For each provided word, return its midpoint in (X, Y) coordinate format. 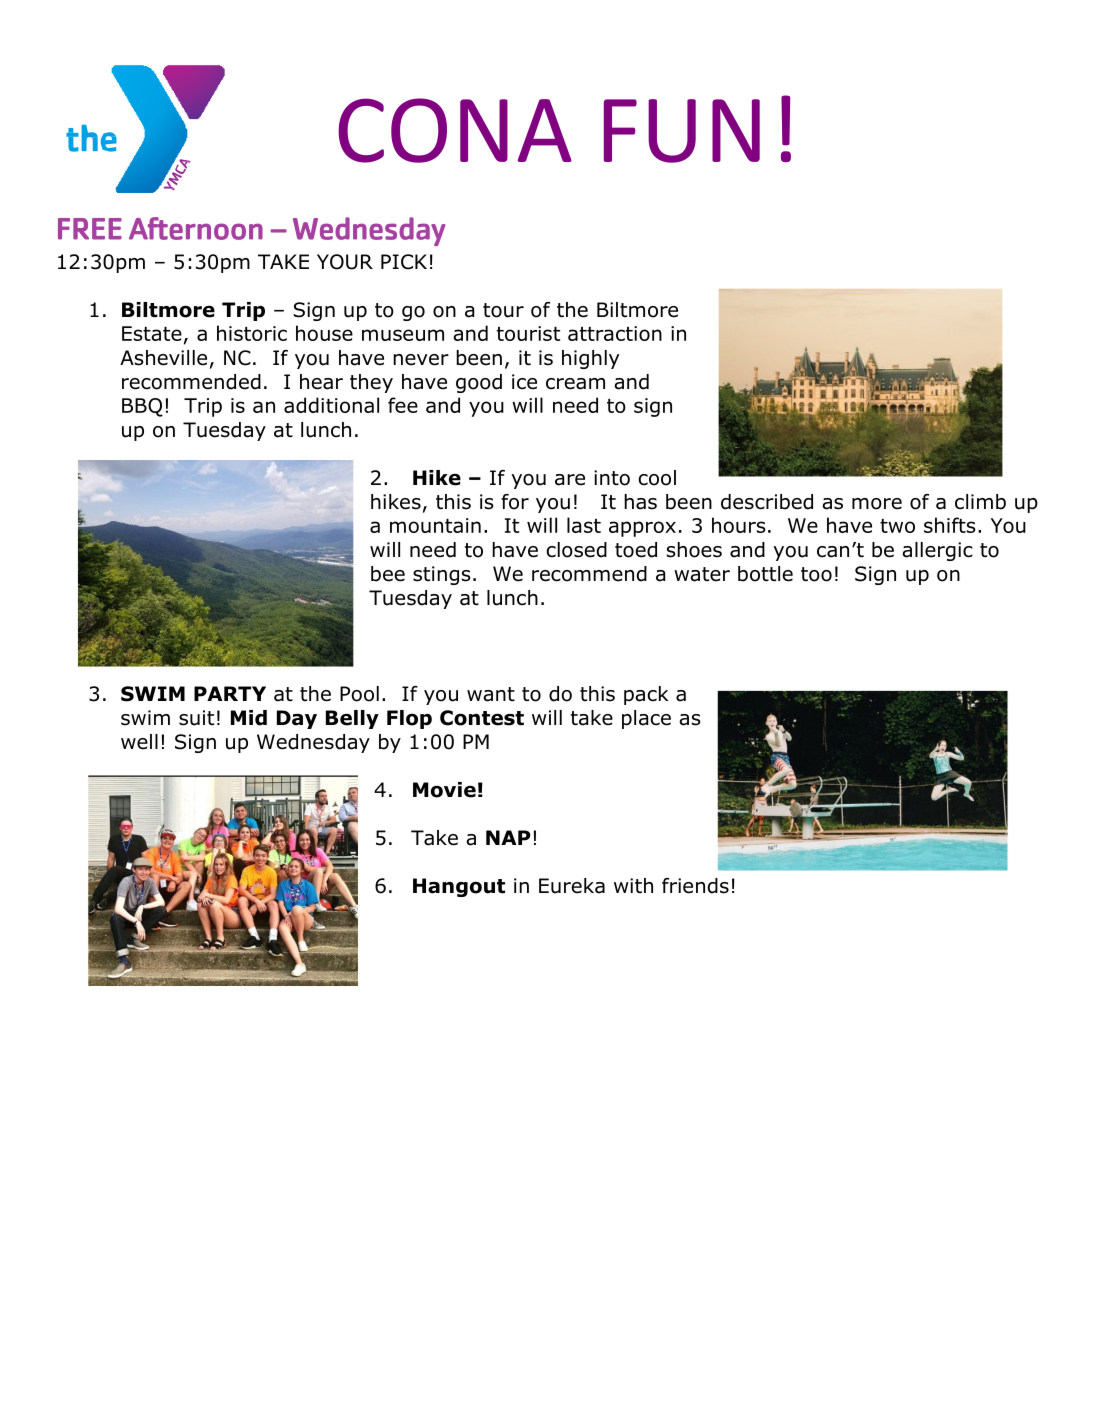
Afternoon (196, 228)
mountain (435, 525)
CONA (455, 130)
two (897, 526)
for (515, 502)
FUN (682, 131)
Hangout (459, 887)
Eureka (572, 886)
